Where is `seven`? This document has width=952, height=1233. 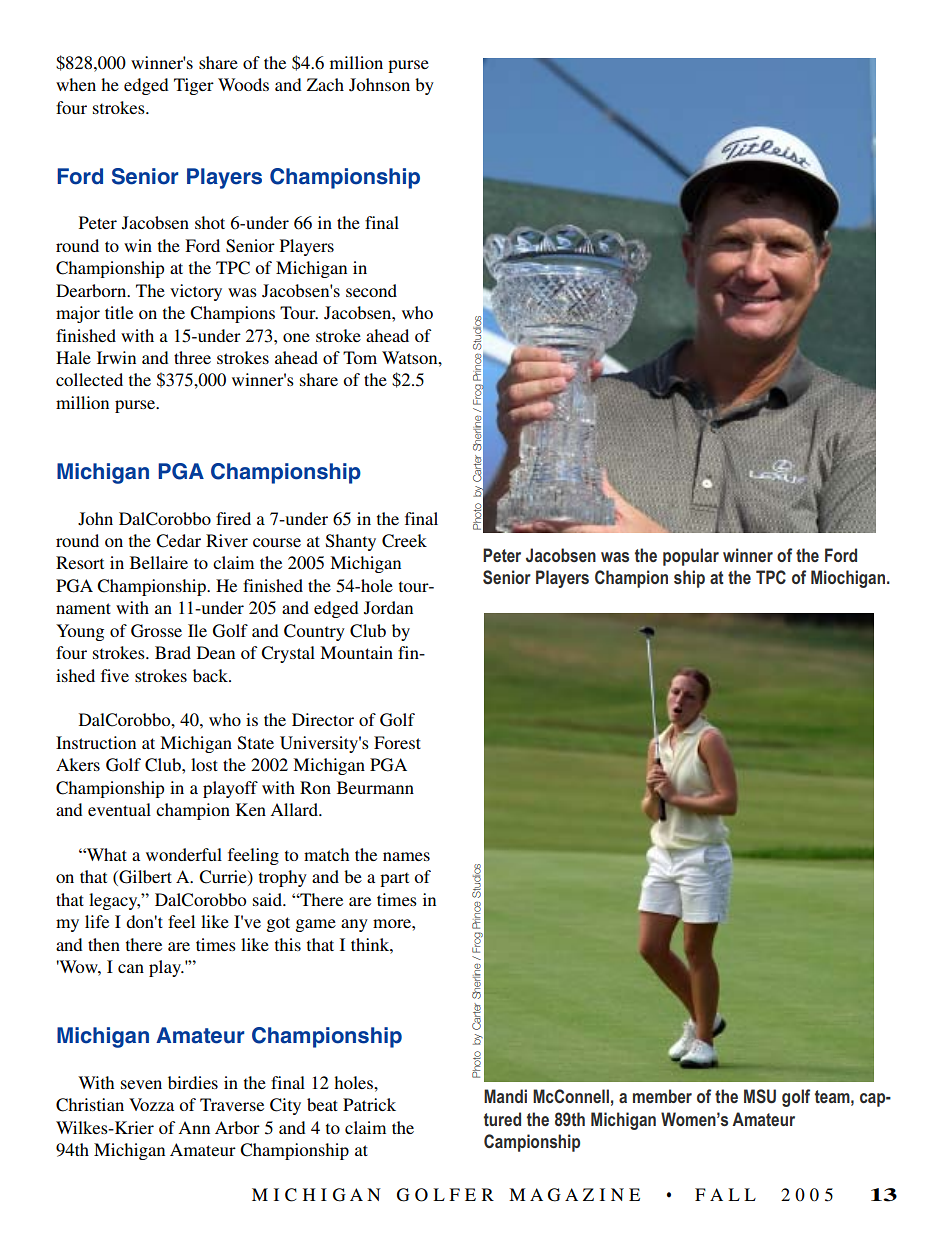
seven is located at coordinates (141, 1084).
